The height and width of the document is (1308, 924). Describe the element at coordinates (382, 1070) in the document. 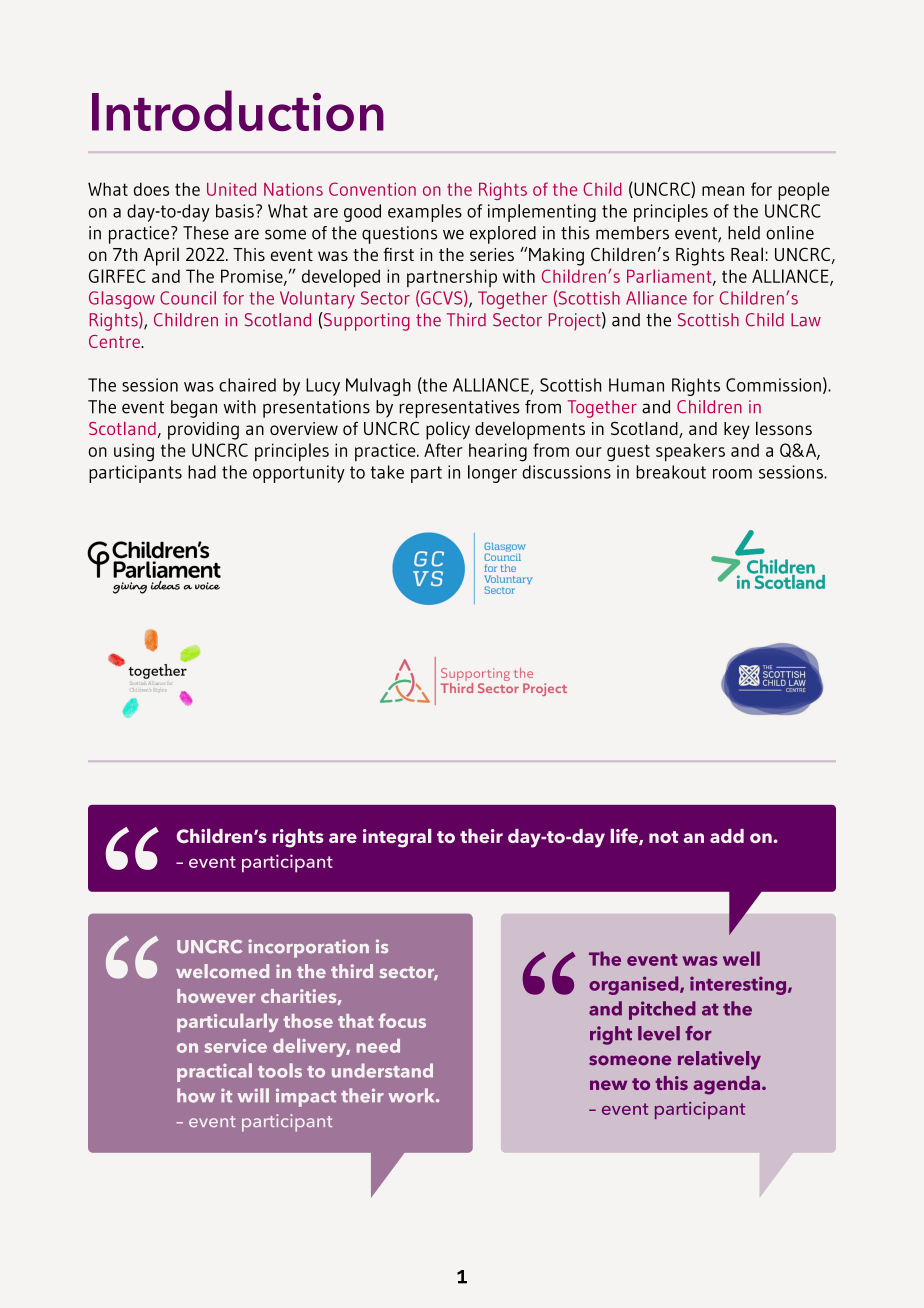

I see `understand` at that location.
